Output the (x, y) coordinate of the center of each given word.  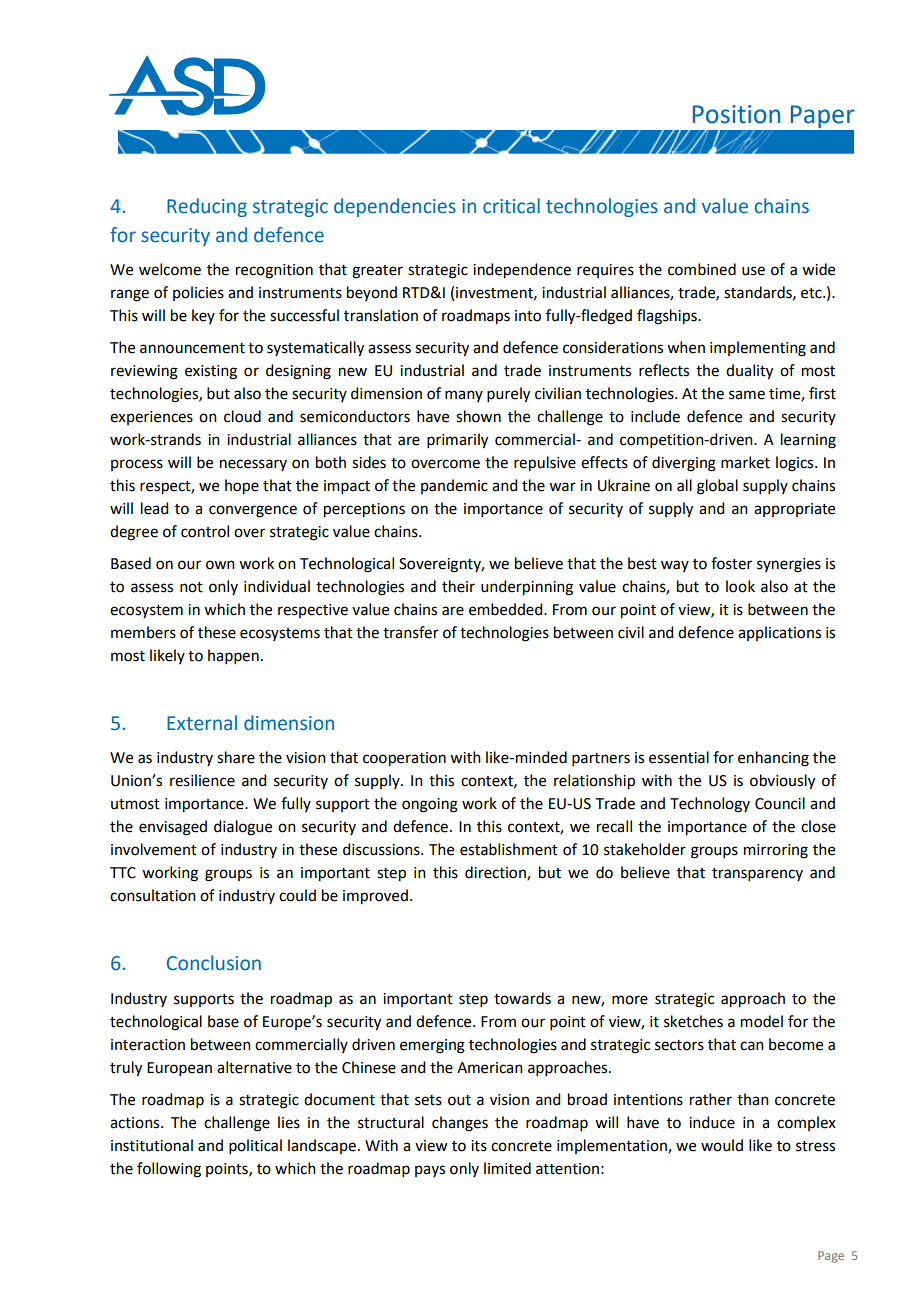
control (205, 531)
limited (507, 1168)
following (169, 1170)
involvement (154, 849)
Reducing (207, 207)
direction (496, 873)
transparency (757, 874)
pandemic (454, 486)
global (717, 487)
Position (736, 114)
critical (511, 206)
